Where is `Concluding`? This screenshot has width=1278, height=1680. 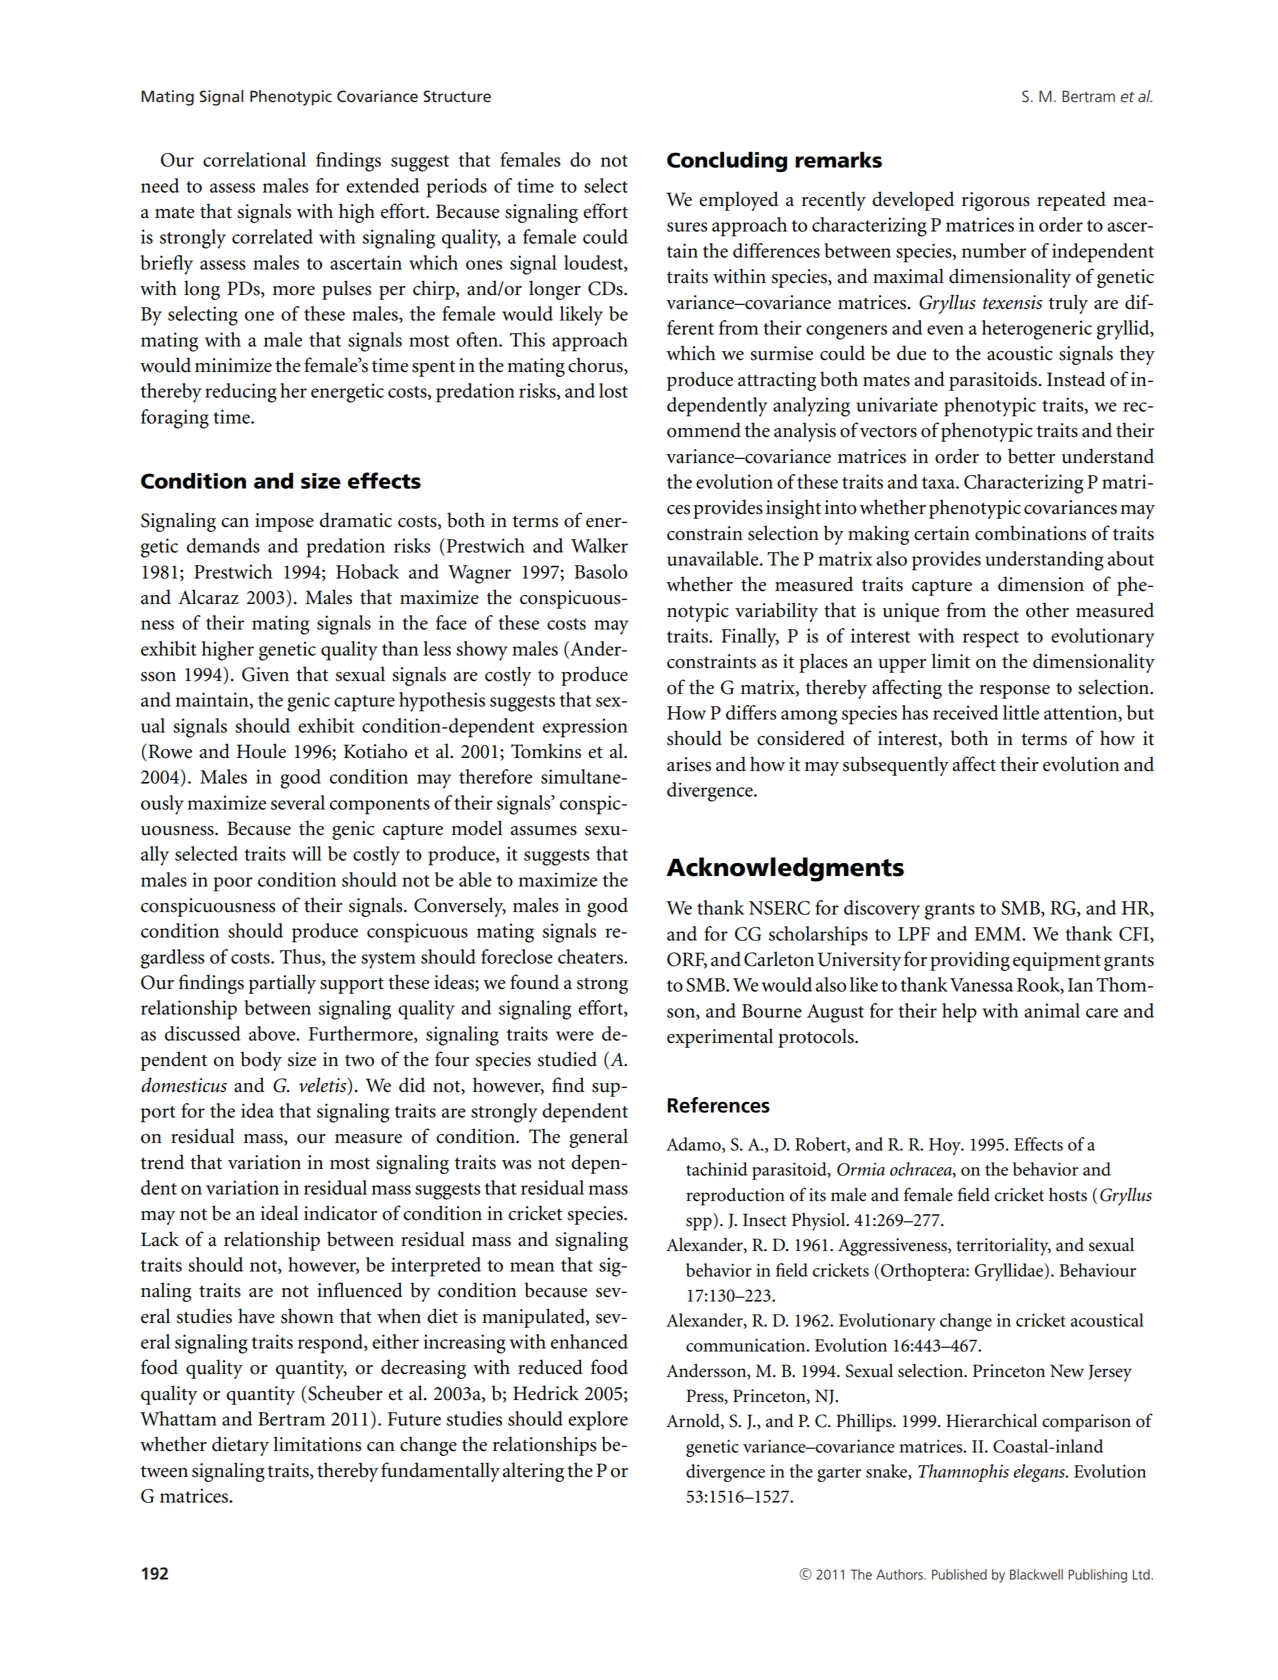
Concluding is located at coordinates (727, 161).
